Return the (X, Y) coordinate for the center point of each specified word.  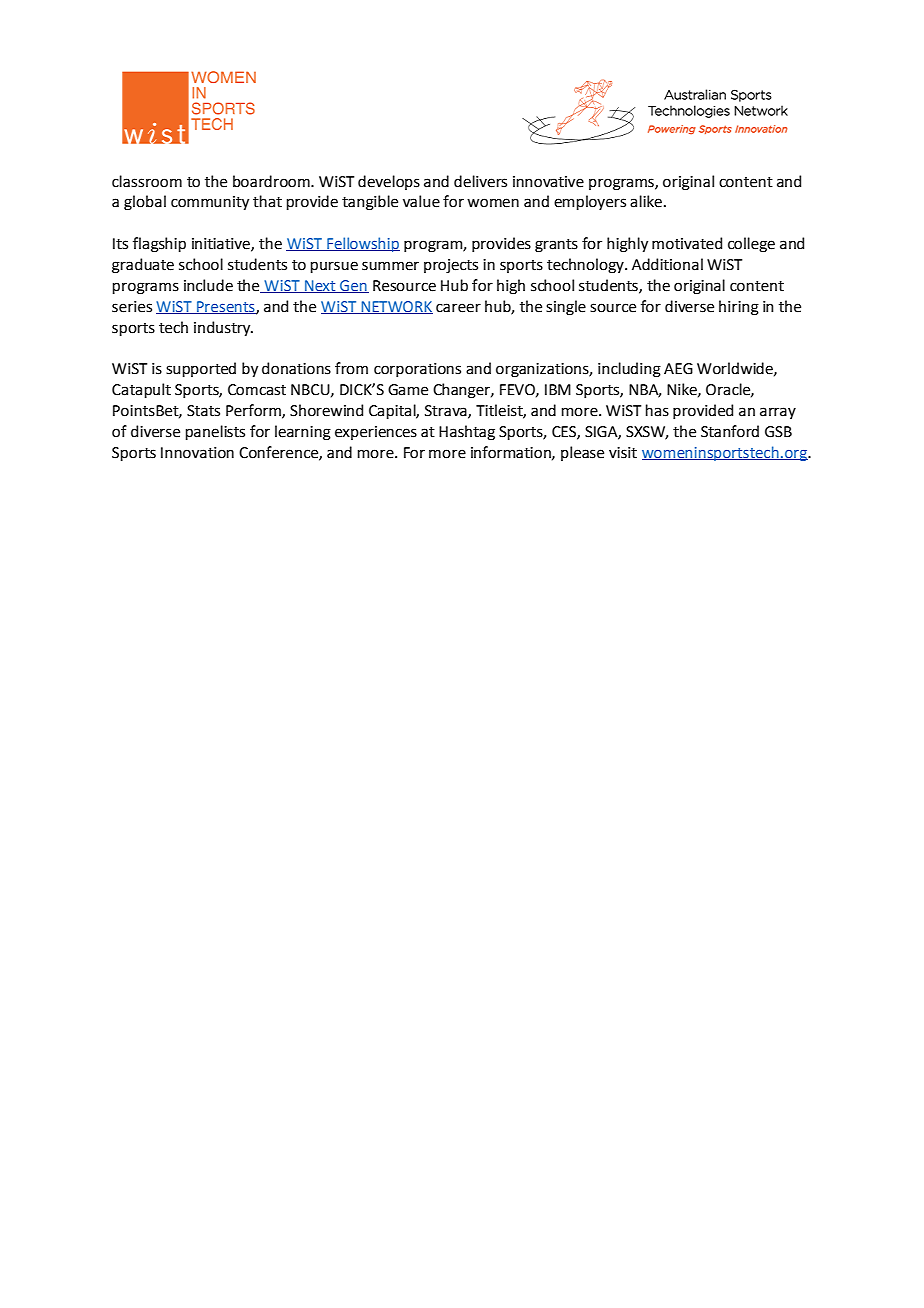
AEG (678, 369)
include (208, 285)
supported (201, 369)
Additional (667, 264)
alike (646, 201)
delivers (480, 181)
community (210, 203)
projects (451, 266)
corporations (417, 370)
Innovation (197, 453)
